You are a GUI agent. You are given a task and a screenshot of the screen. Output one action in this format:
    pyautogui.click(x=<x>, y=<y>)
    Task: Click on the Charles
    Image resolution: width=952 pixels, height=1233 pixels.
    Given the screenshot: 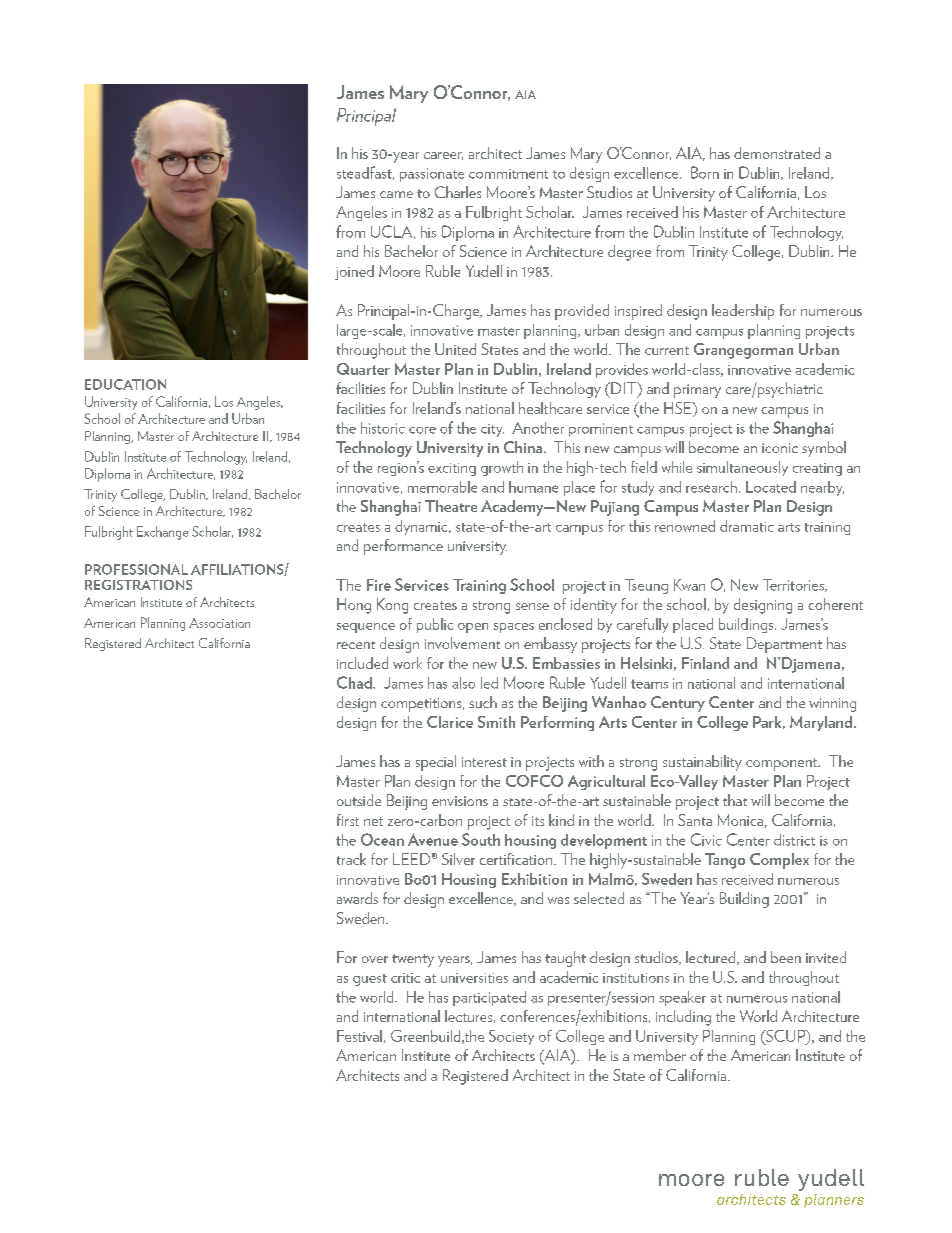 What is the action you would take?
    pyautogui.click(x=458, y=192)
